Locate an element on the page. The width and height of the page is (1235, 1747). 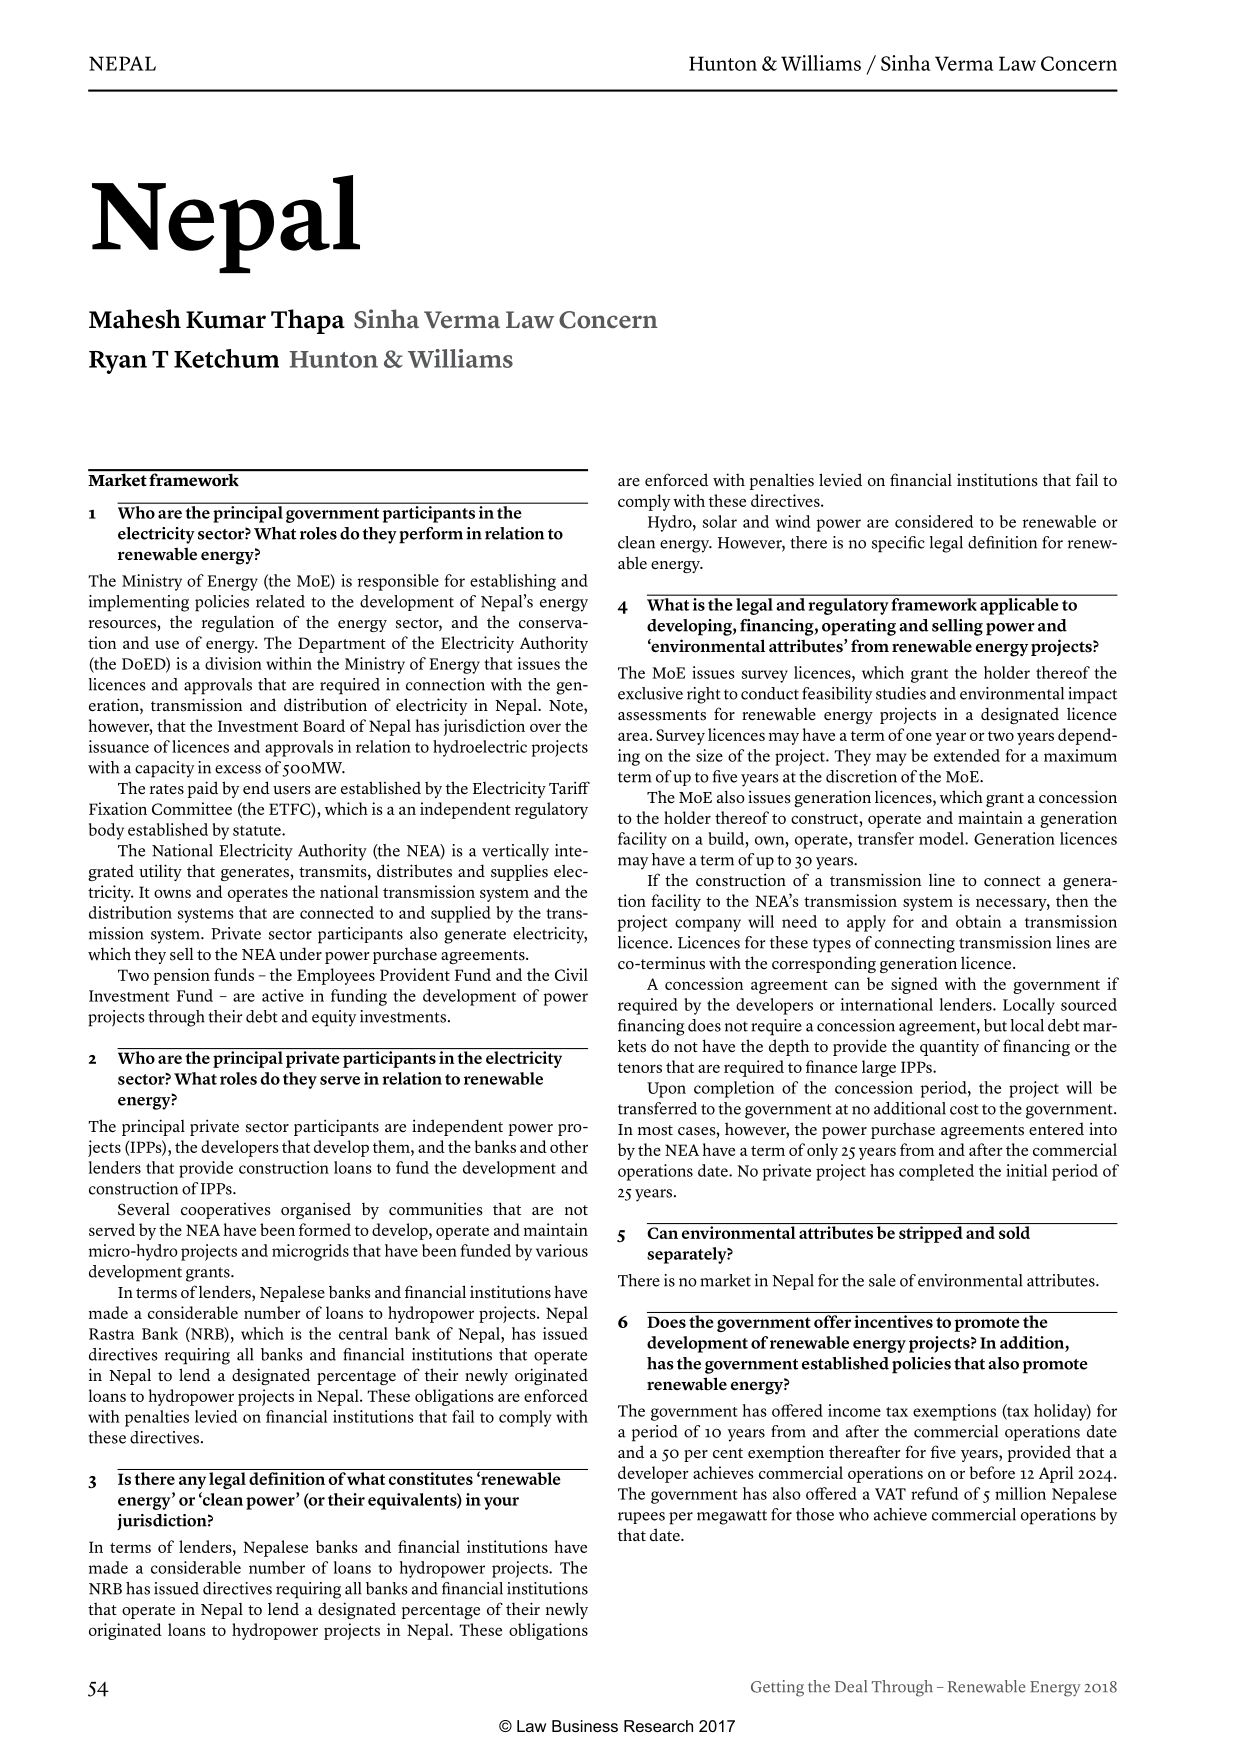
Business is located at coordinates (585, 1726).
